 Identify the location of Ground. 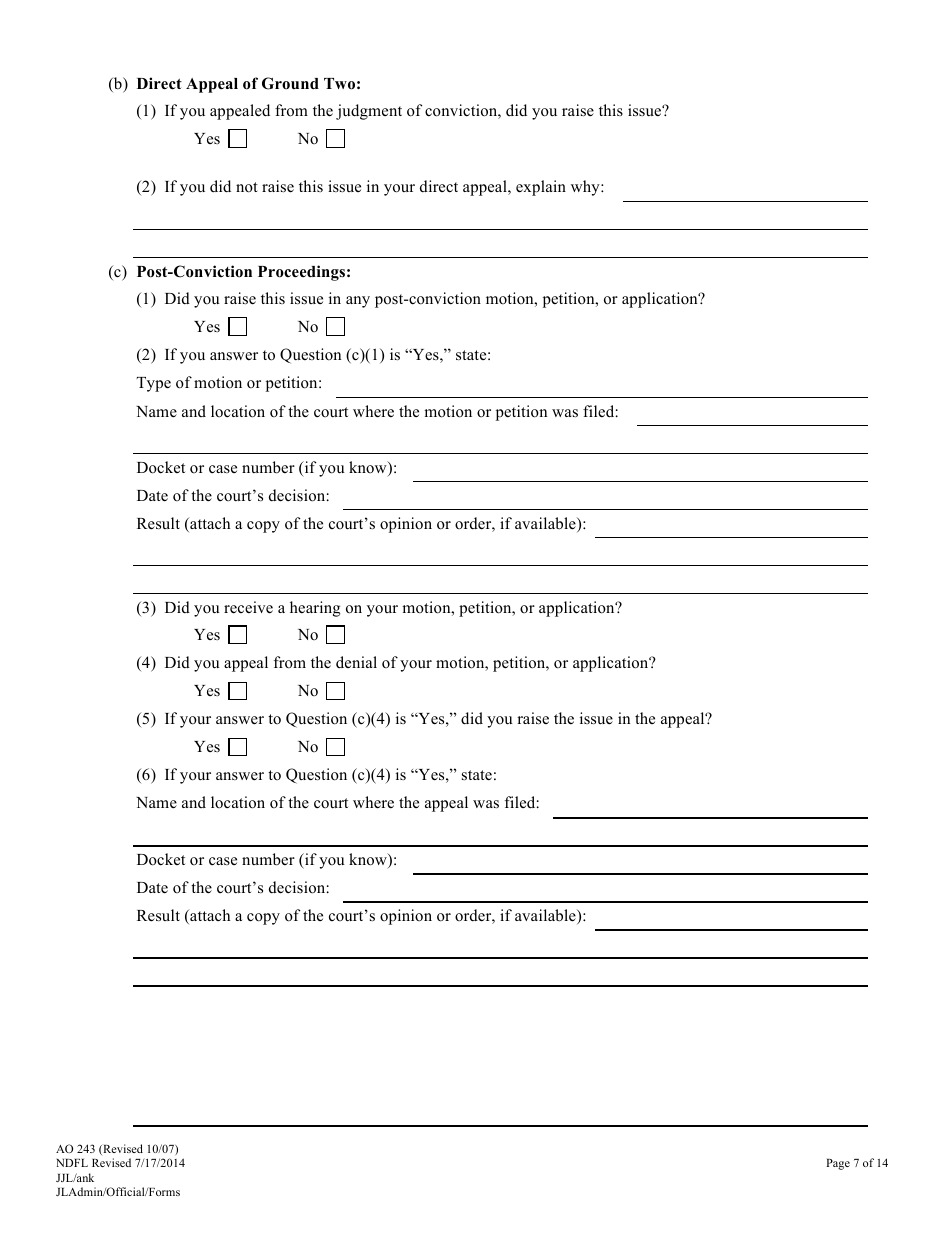
(290, 83).
